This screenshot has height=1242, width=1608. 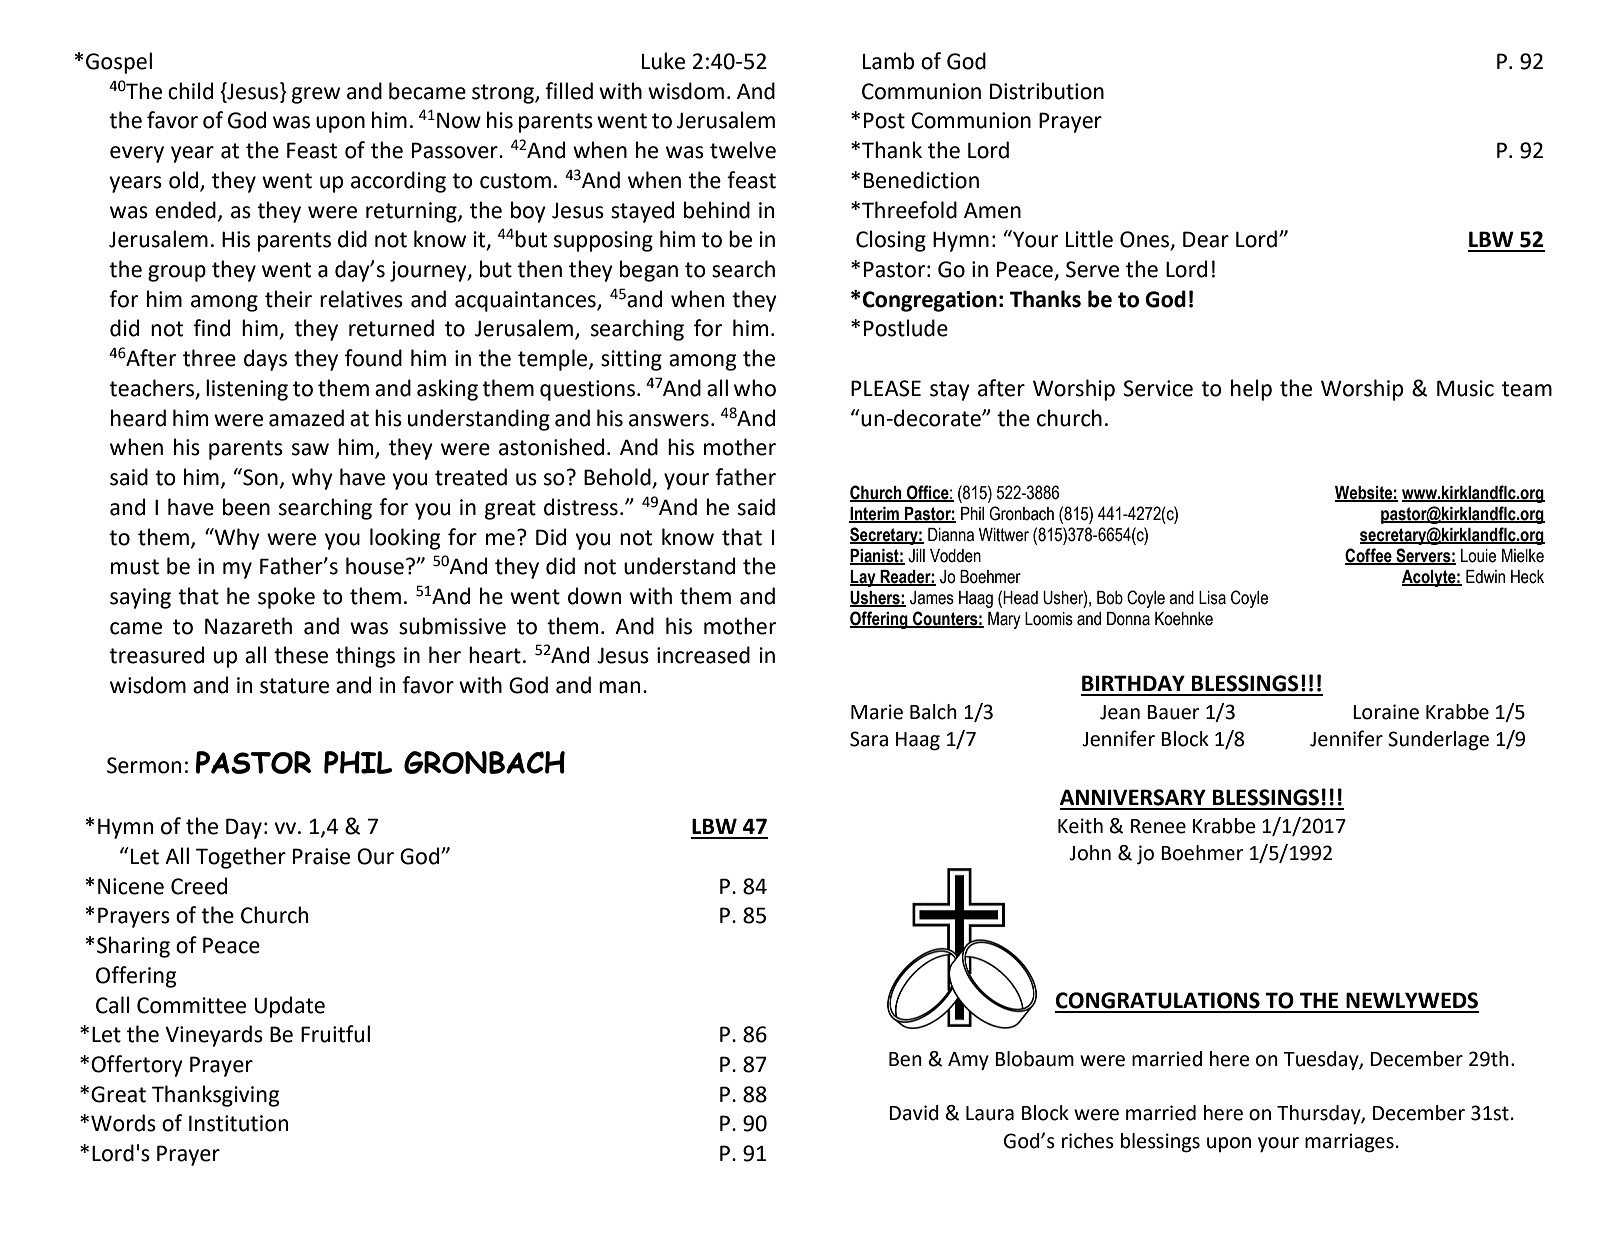 I want to click on Institution, so click(x=238, y=1123).
